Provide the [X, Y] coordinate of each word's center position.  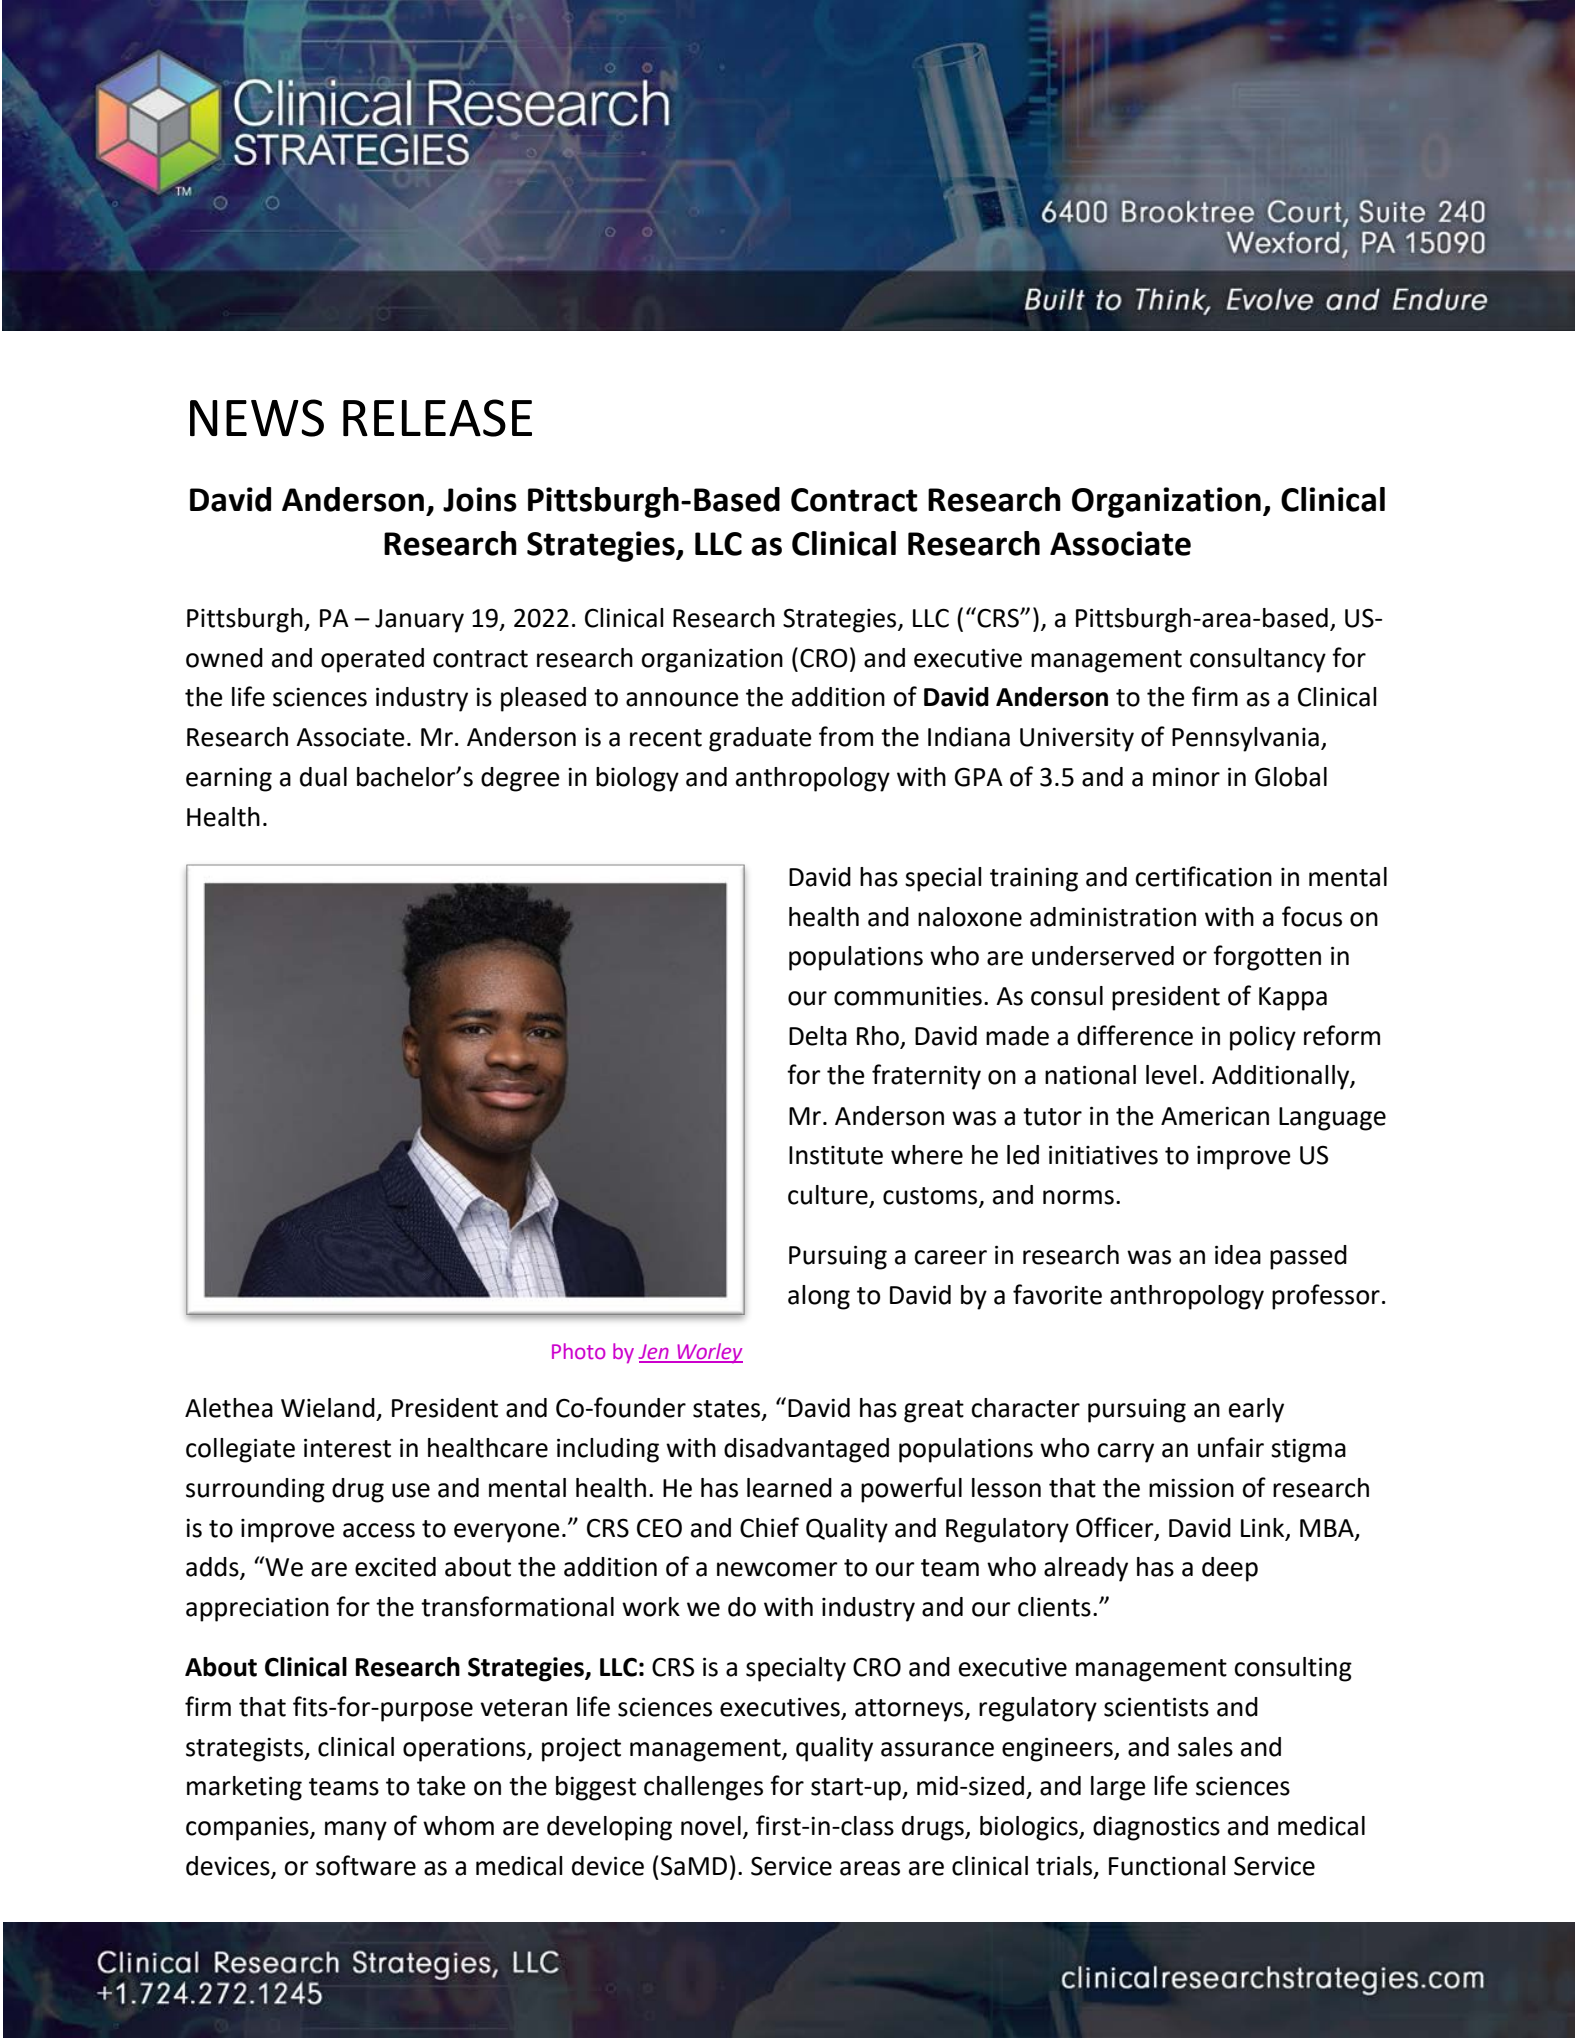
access [379, 1530]
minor [1186, 777]
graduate [760, 739]
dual [323, 777]
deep [1230, 1569]
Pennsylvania [1245, 739]
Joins [480, 499]
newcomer [777, 1569]
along [819, 1297]
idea [1238, 1255]
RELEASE [437, 418]
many [356, 1831]
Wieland [328, 1408]
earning [229, 780]
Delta [818, 1036]
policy [1263, 1038]
